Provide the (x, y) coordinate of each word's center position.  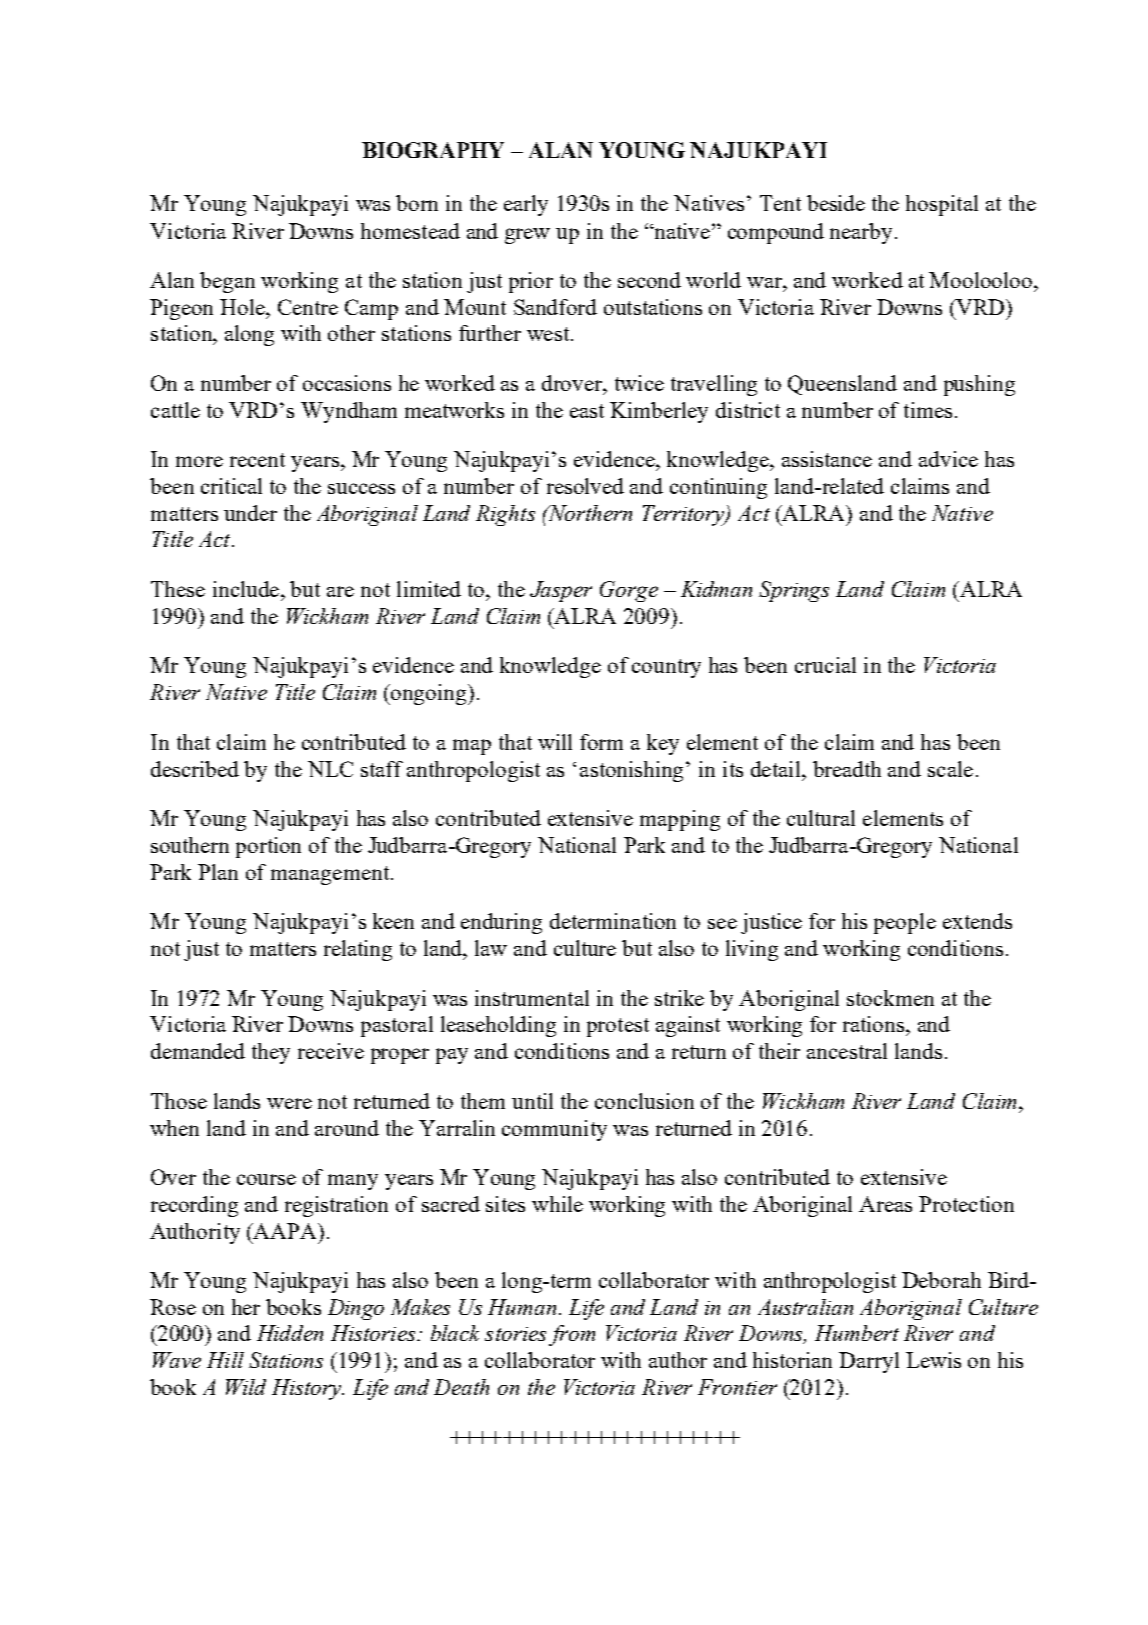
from (572, 1335)
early (526, 205)
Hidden (290, 1333)
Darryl (869, 1362)
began (227, 282)
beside (836, 203)
